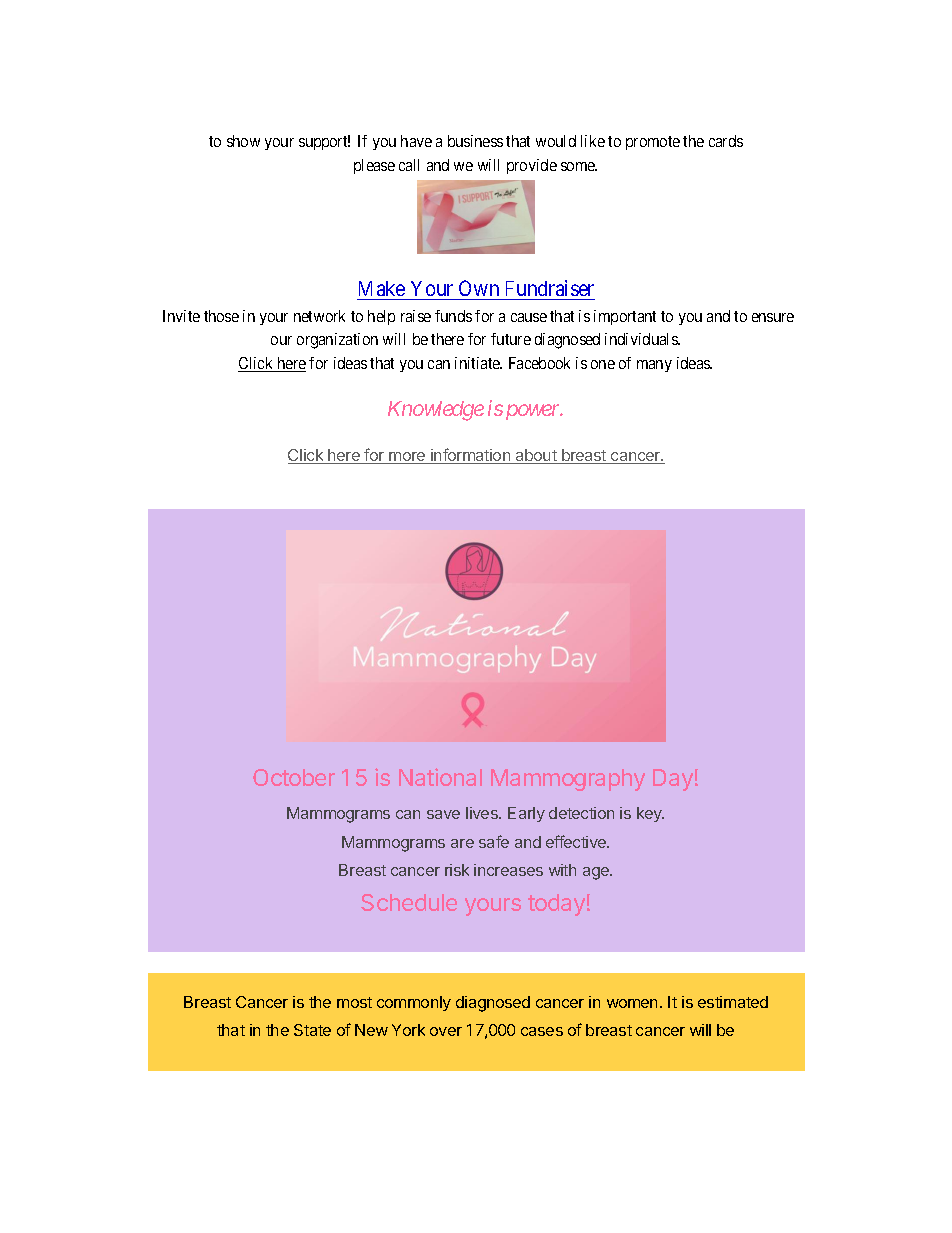  Describe the element at coordinates (407, 458) in the screenshot. I see `more` at that location.
